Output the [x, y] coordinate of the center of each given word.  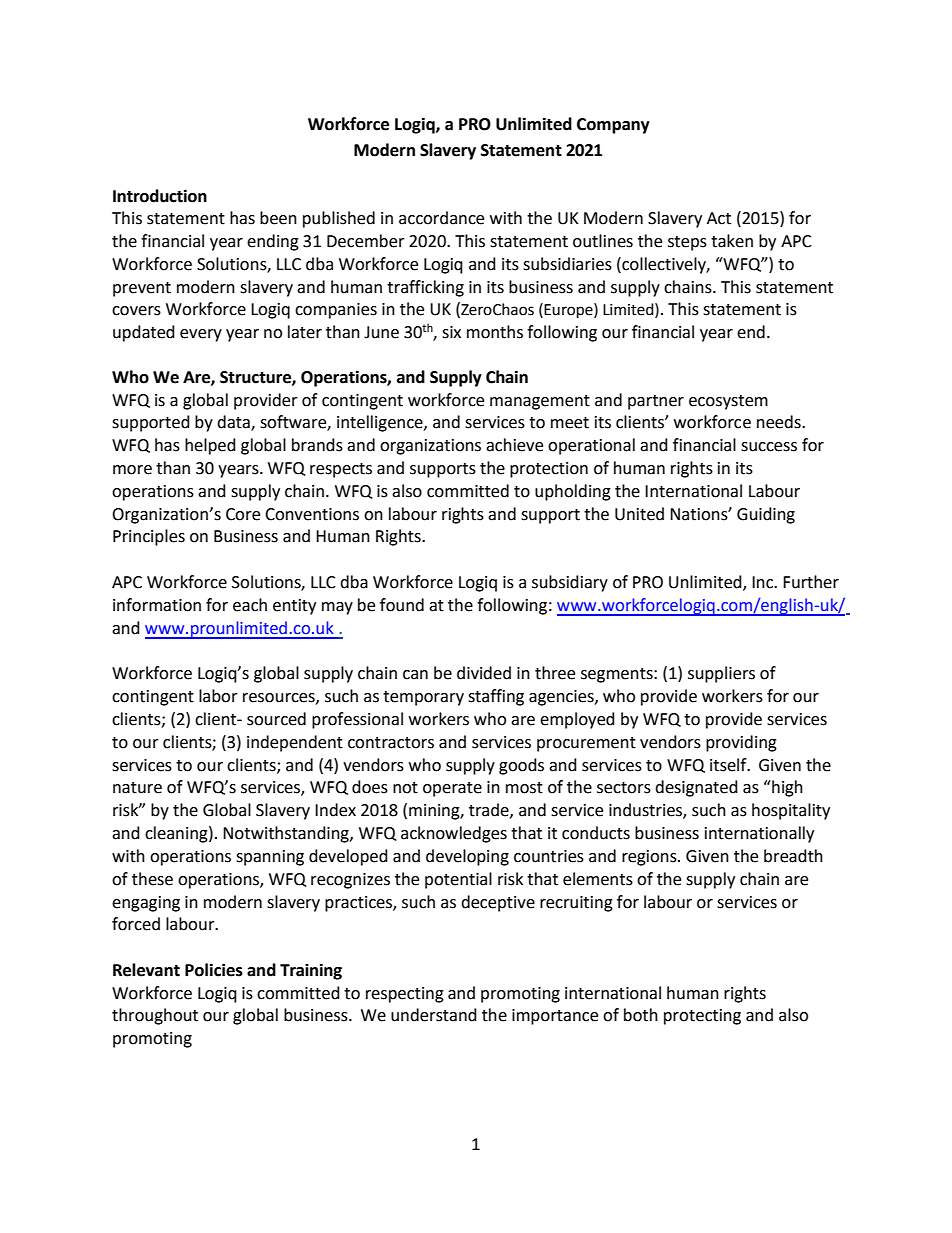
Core [243, 514]
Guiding [766, 515]
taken [732, 241]
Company [613, 126]
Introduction [160, 196]
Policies [214, 970]
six [451, 332]
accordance [441, 218]
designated [696, 788]
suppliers [721, 674]
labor [218, 696]
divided [484, 673]
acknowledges [454, 834]
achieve [514, 445]
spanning [270, 858]
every [201, 335]
